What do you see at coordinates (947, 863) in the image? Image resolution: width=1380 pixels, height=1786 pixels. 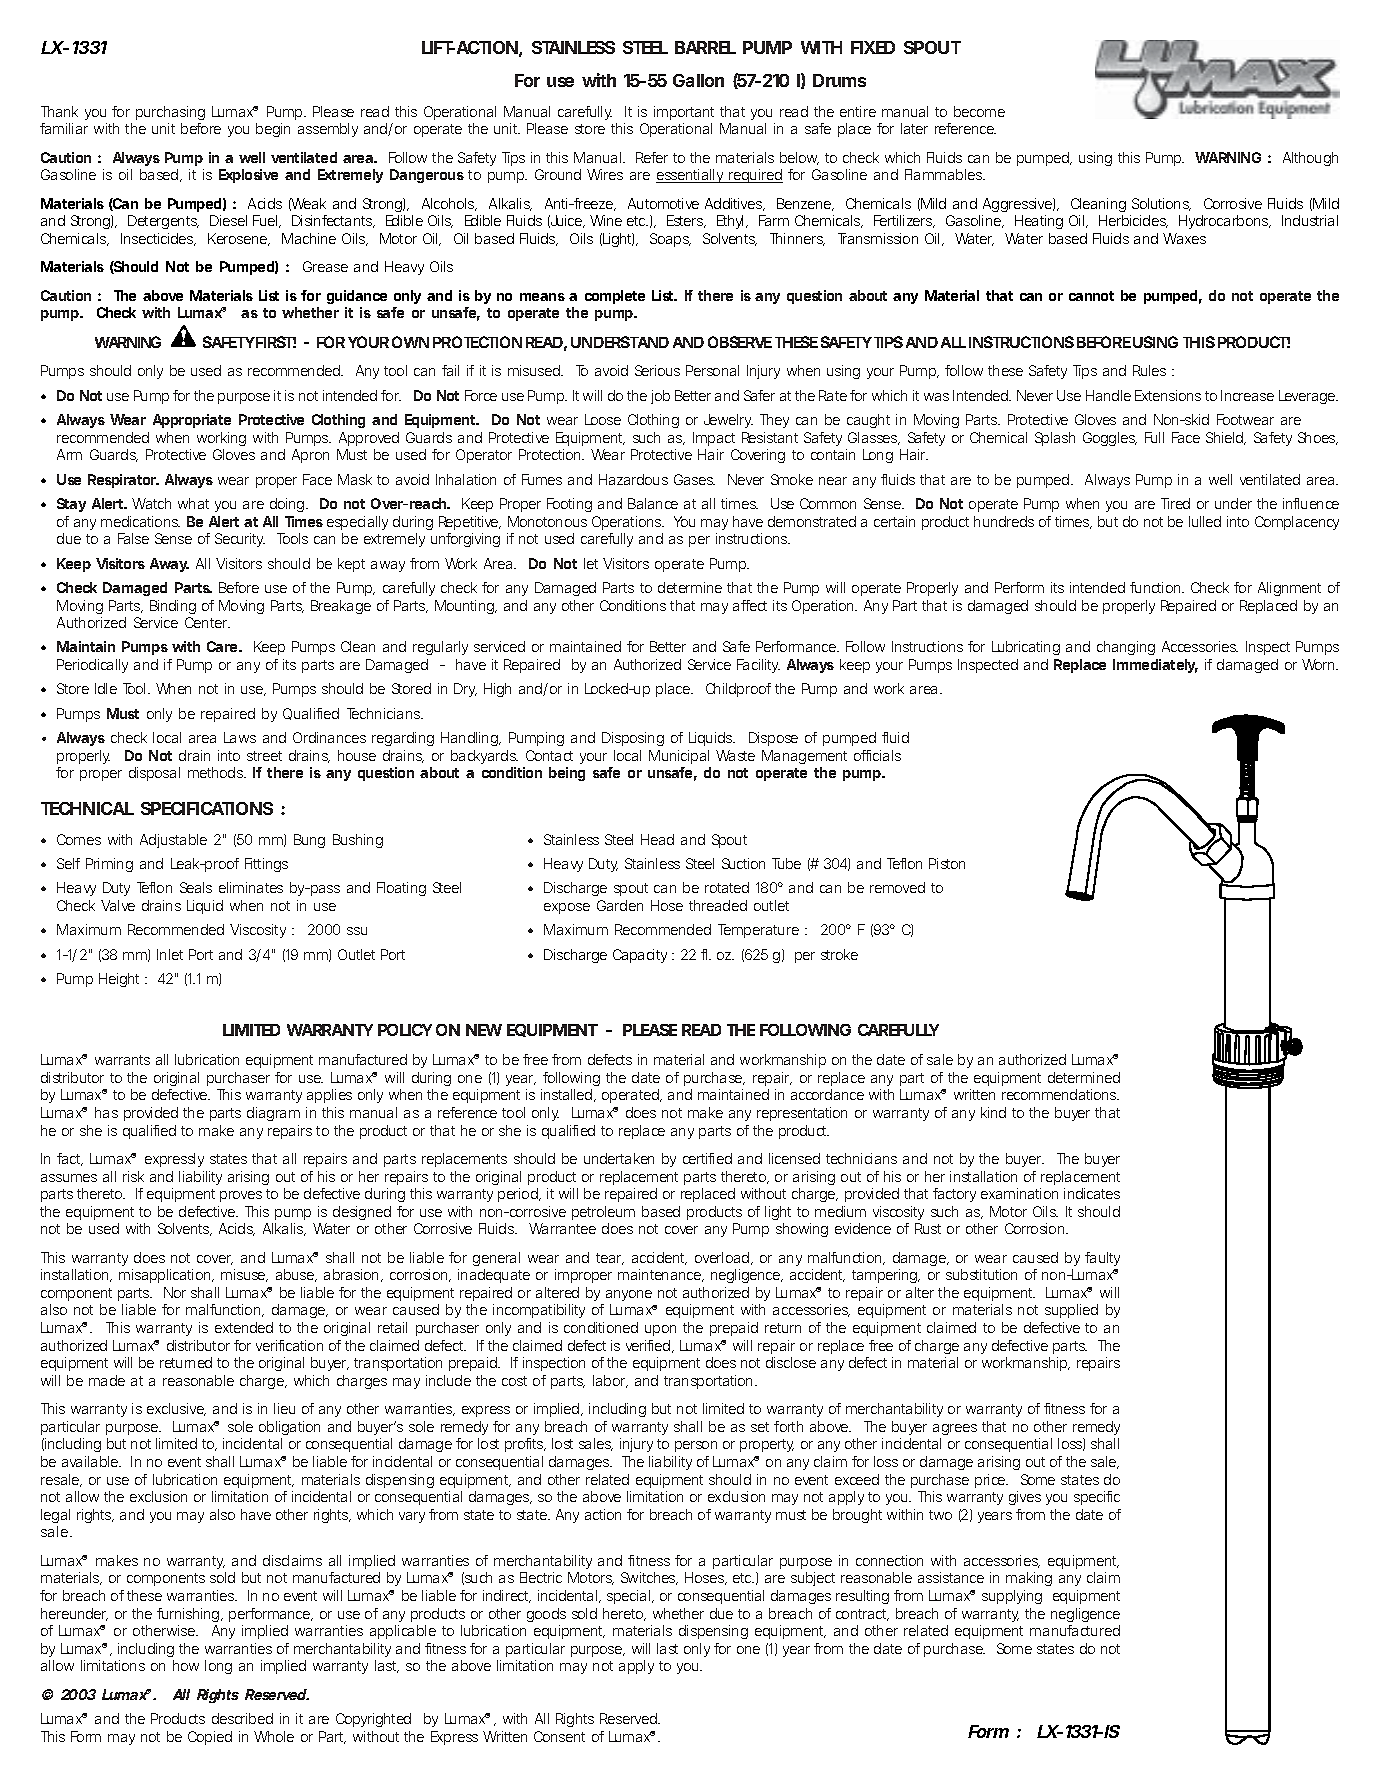 I see `Piston` at bounding box center [947, 863].
